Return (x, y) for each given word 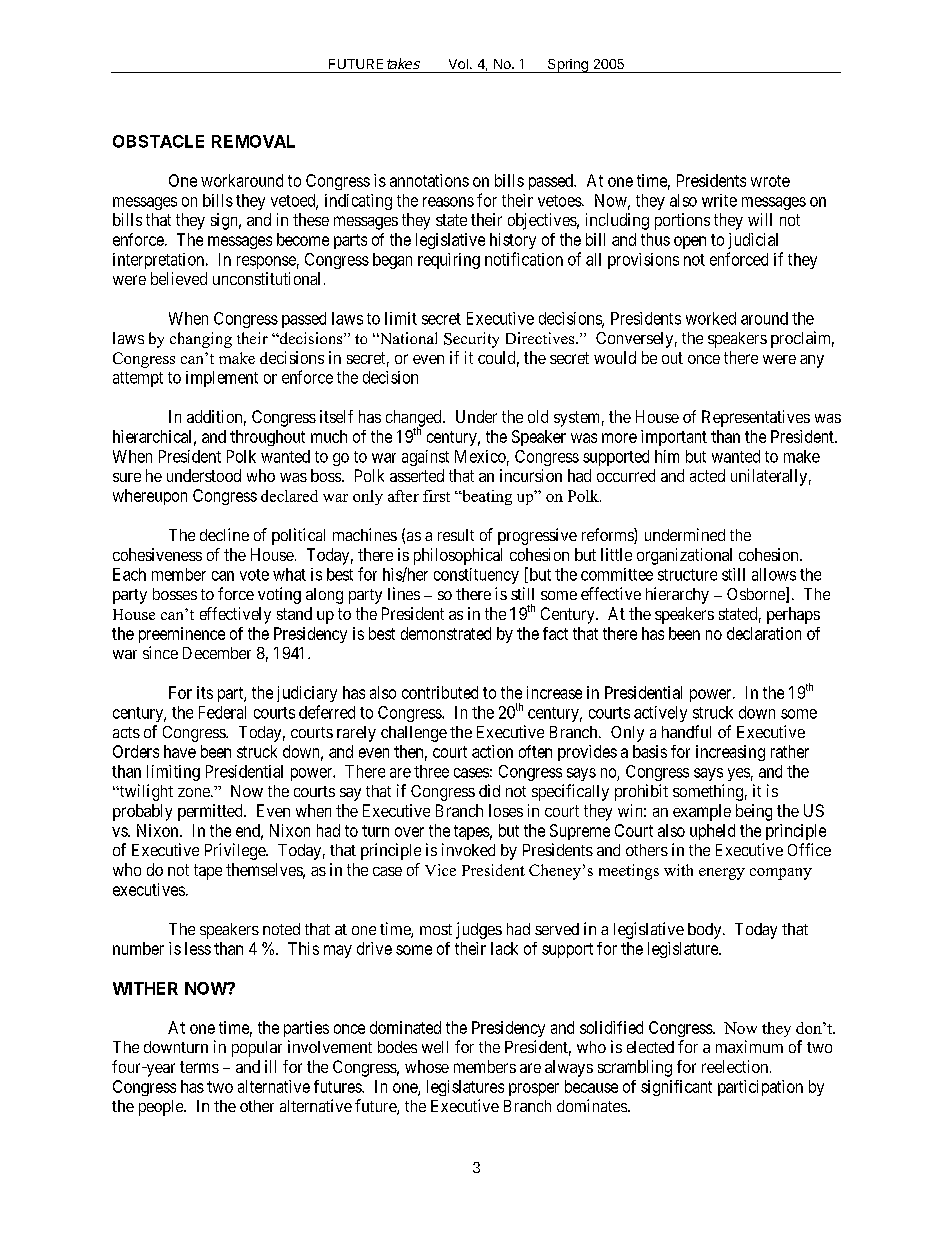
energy (722, 874)
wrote (770, 181)
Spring (567, 66)
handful (686, 731)
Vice (440, 870)
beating (486, 497)
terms (199, 1067)
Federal (222, 712)
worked (711, 318)
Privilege (236, 851)
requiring (449, 261)
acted (707, 475)
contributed (440, 692)
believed (179, 278)
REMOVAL (253, 141)
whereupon (150, 497)
